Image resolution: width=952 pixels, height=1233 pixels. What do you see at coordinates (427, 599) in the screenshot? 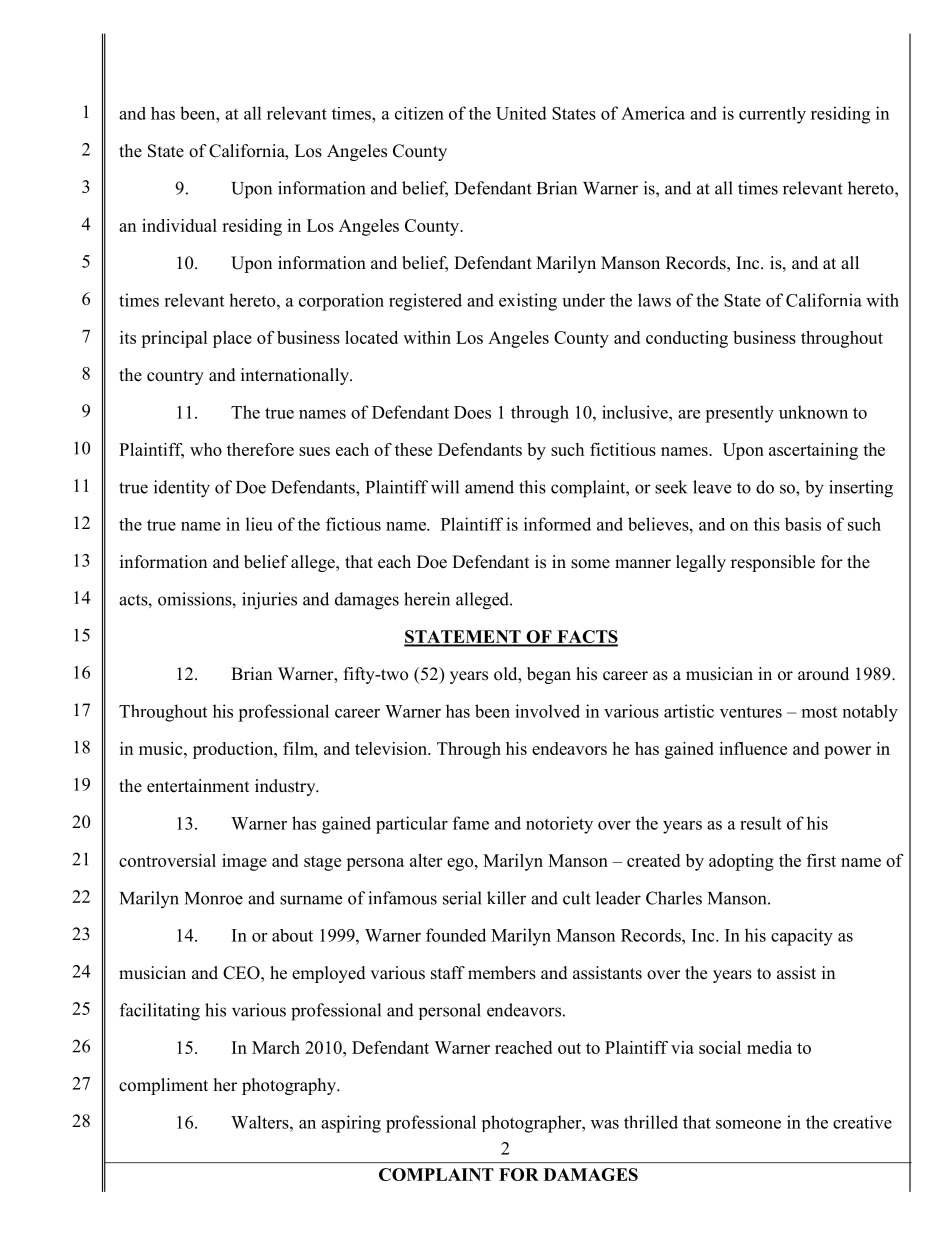
I see `herein` at bounding box center [427, 599].
